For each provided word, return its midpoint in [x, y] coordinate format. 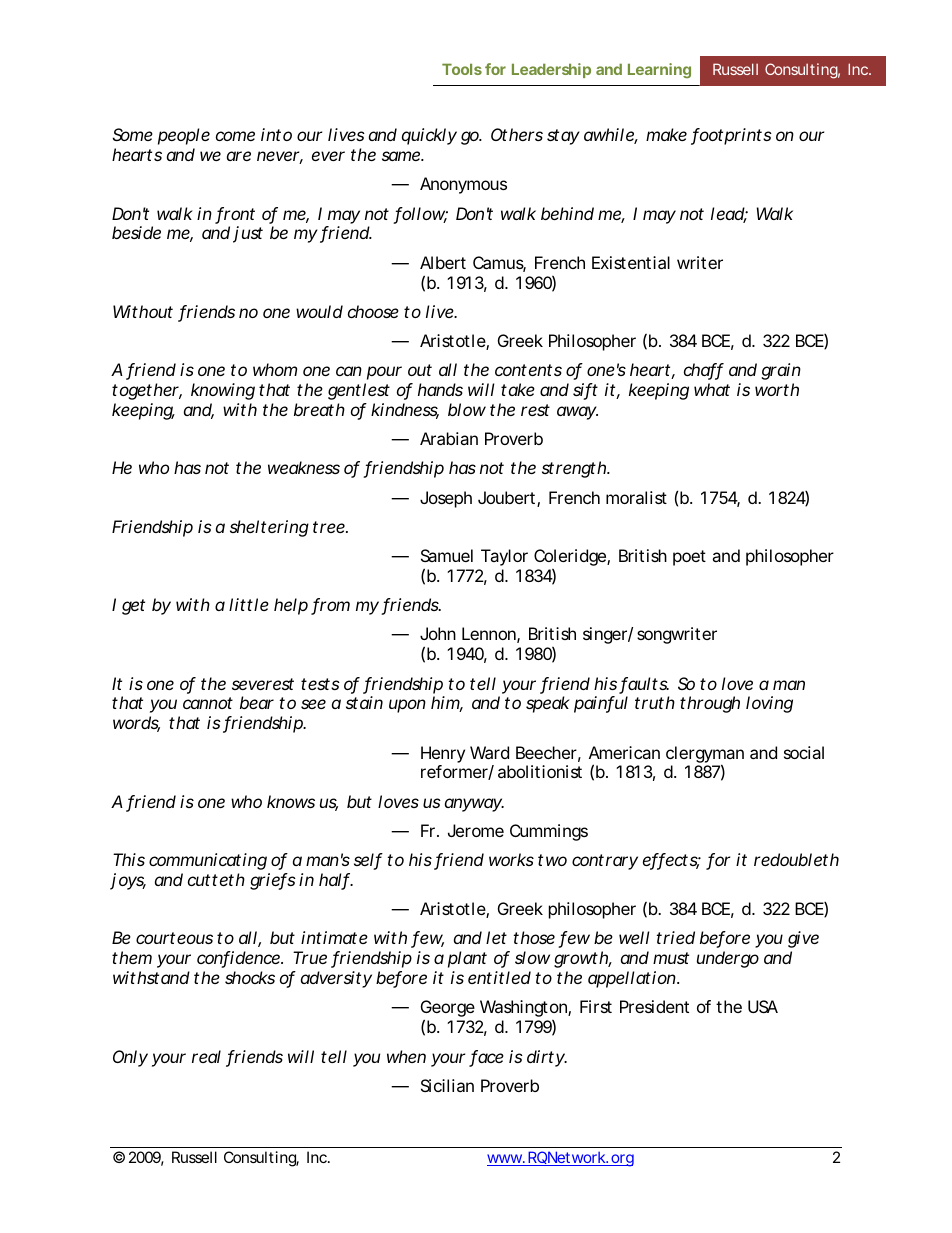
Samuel [447, 555]
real [206, 1056]
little [249, 604]
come [235, 136]
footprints [731, 136]
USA [763, 1006]
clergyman [705, 755]
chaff [704, 371]
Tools [462, 69]
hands [440, 389]
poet [689, 558]
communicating [208, 861]
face [486, 1058]
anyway [474, 805]
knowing [223, 391]
